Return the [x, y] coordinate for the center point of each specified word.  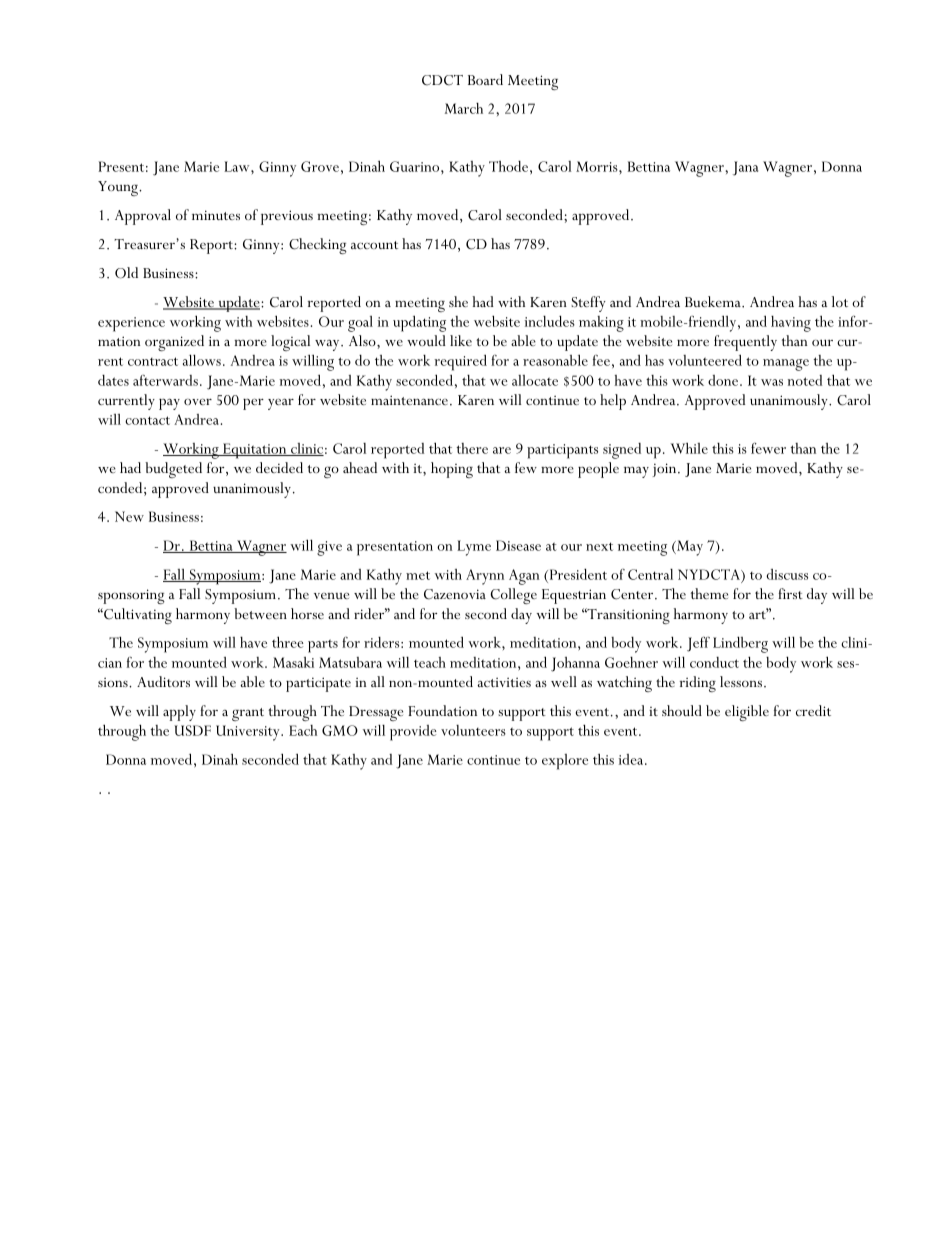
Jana [745, 168]
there [472, 448]
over [198, 401]
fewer [768, 448]
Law [238, 166]
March [464, 108]
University [249, 733]
